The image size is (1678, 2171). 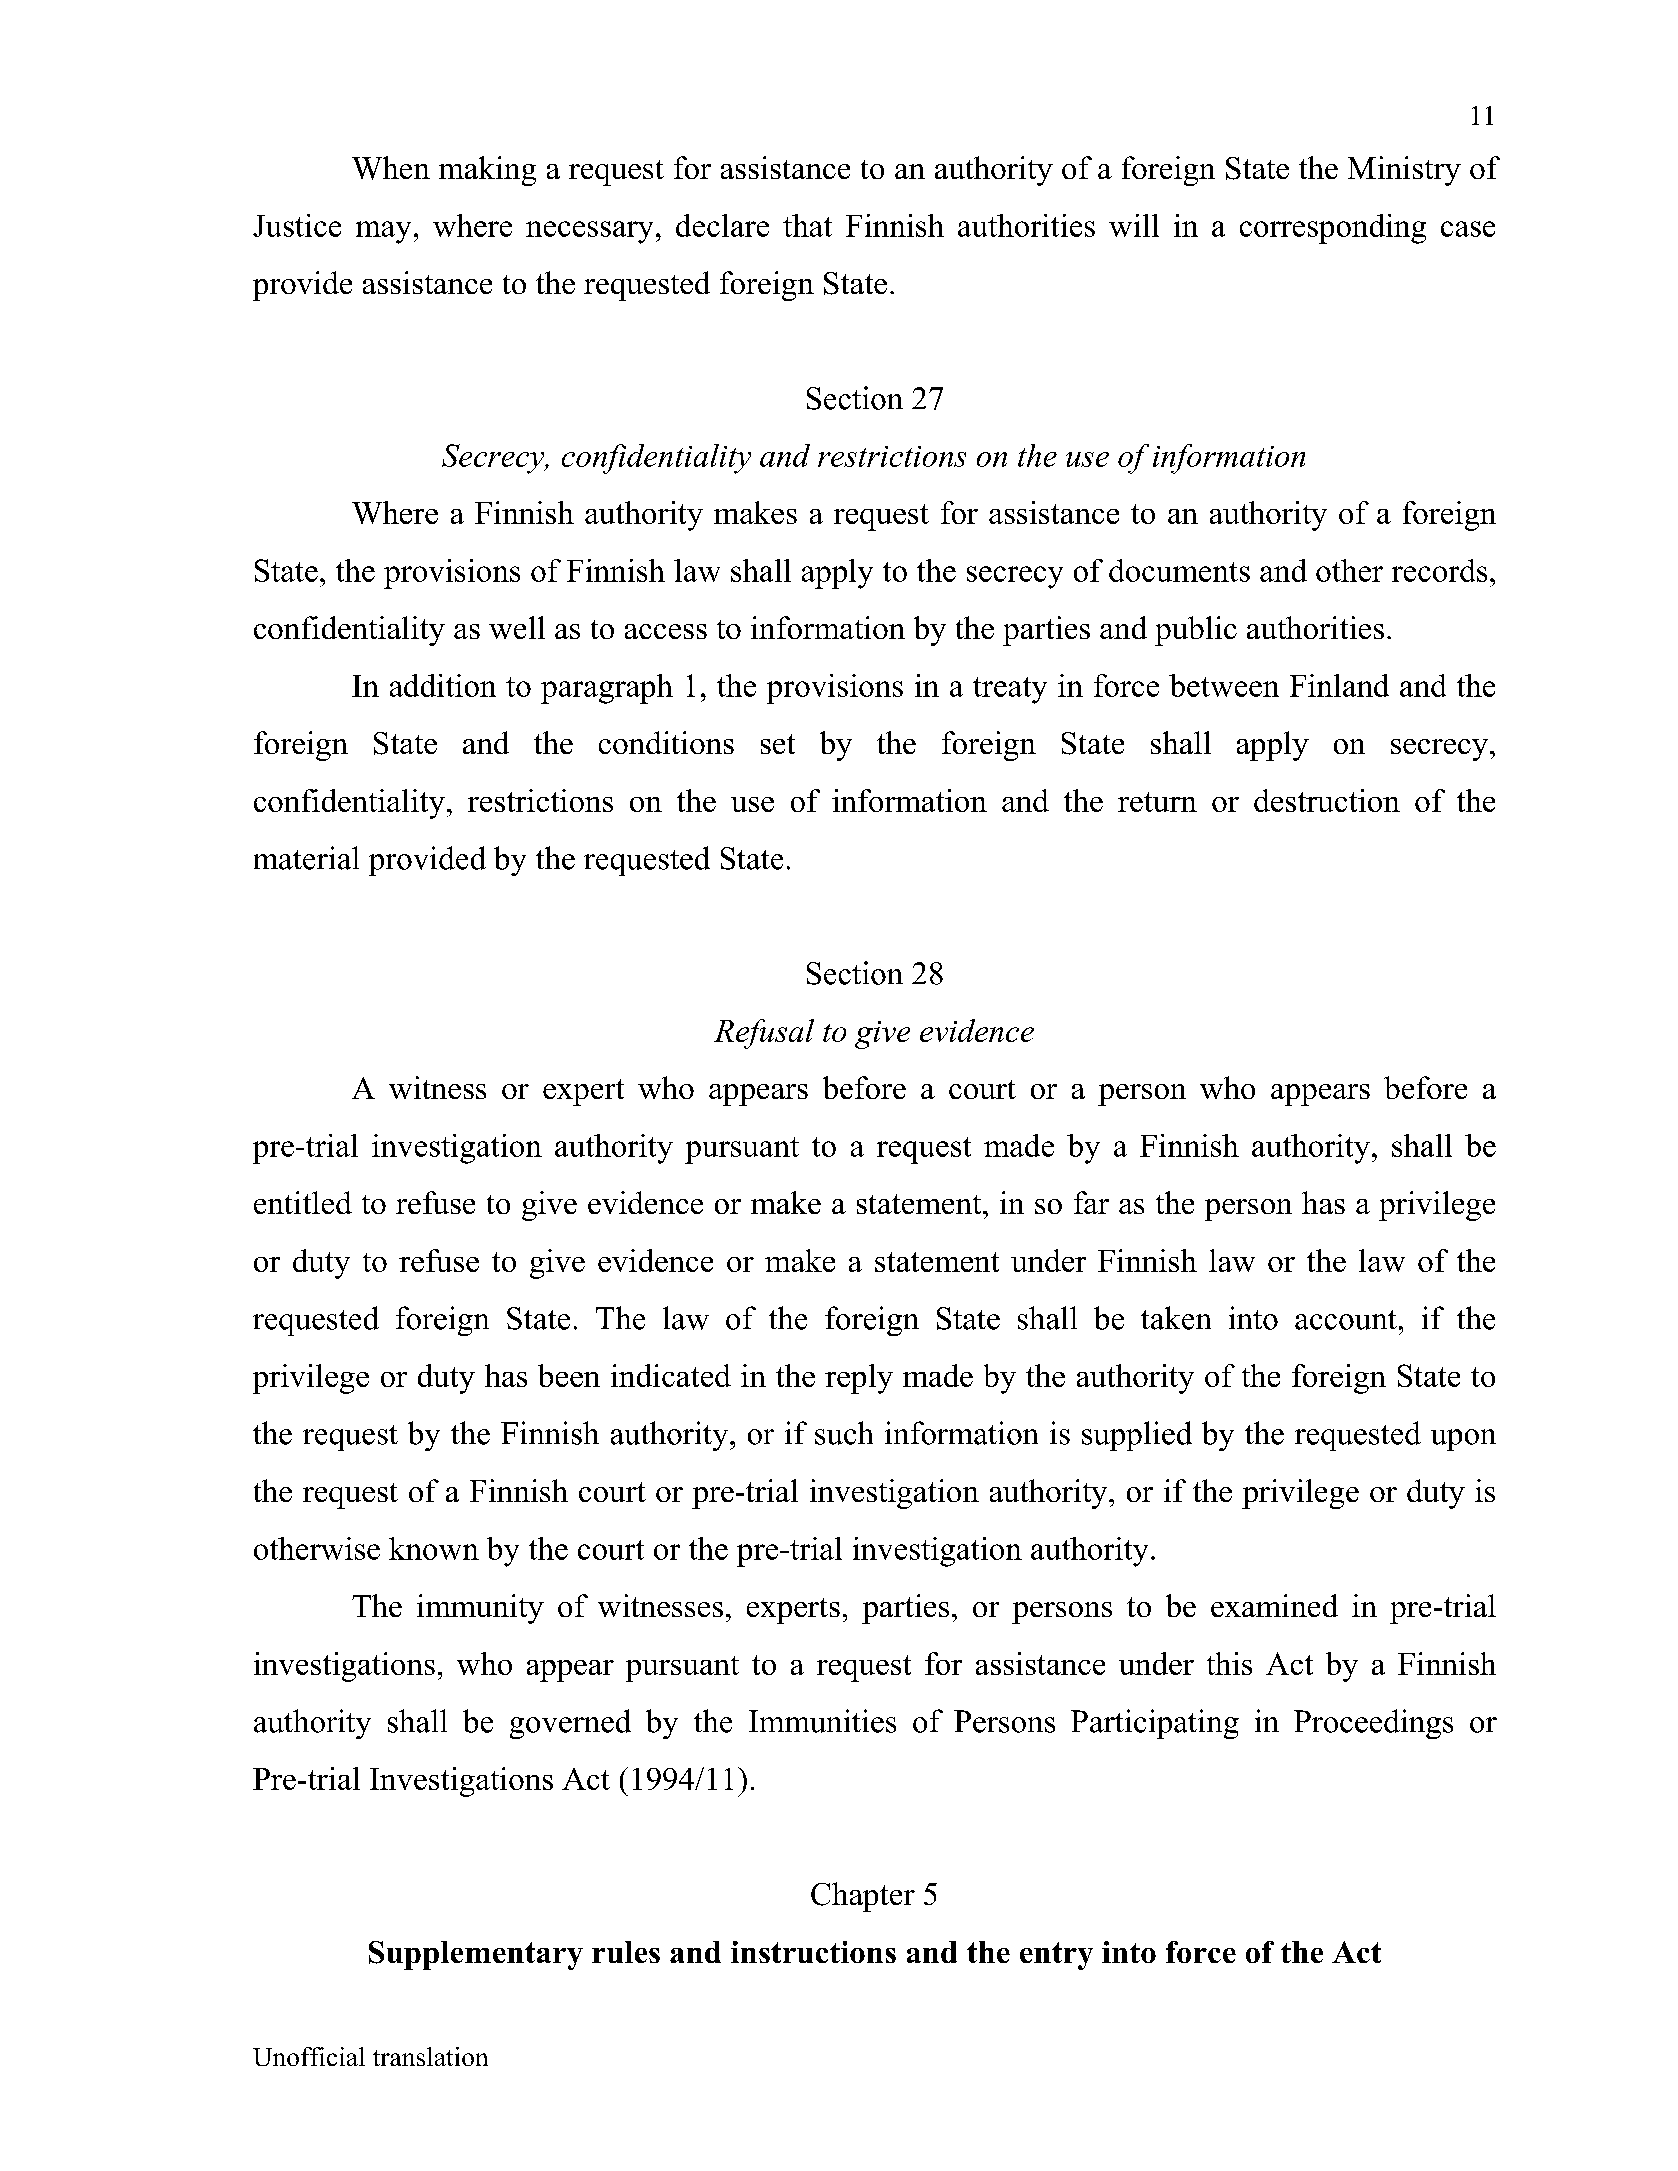 What do you see at coordinates (1333, 229) in the page?
I see `corresponding` at bounding box center [1333, 229].
